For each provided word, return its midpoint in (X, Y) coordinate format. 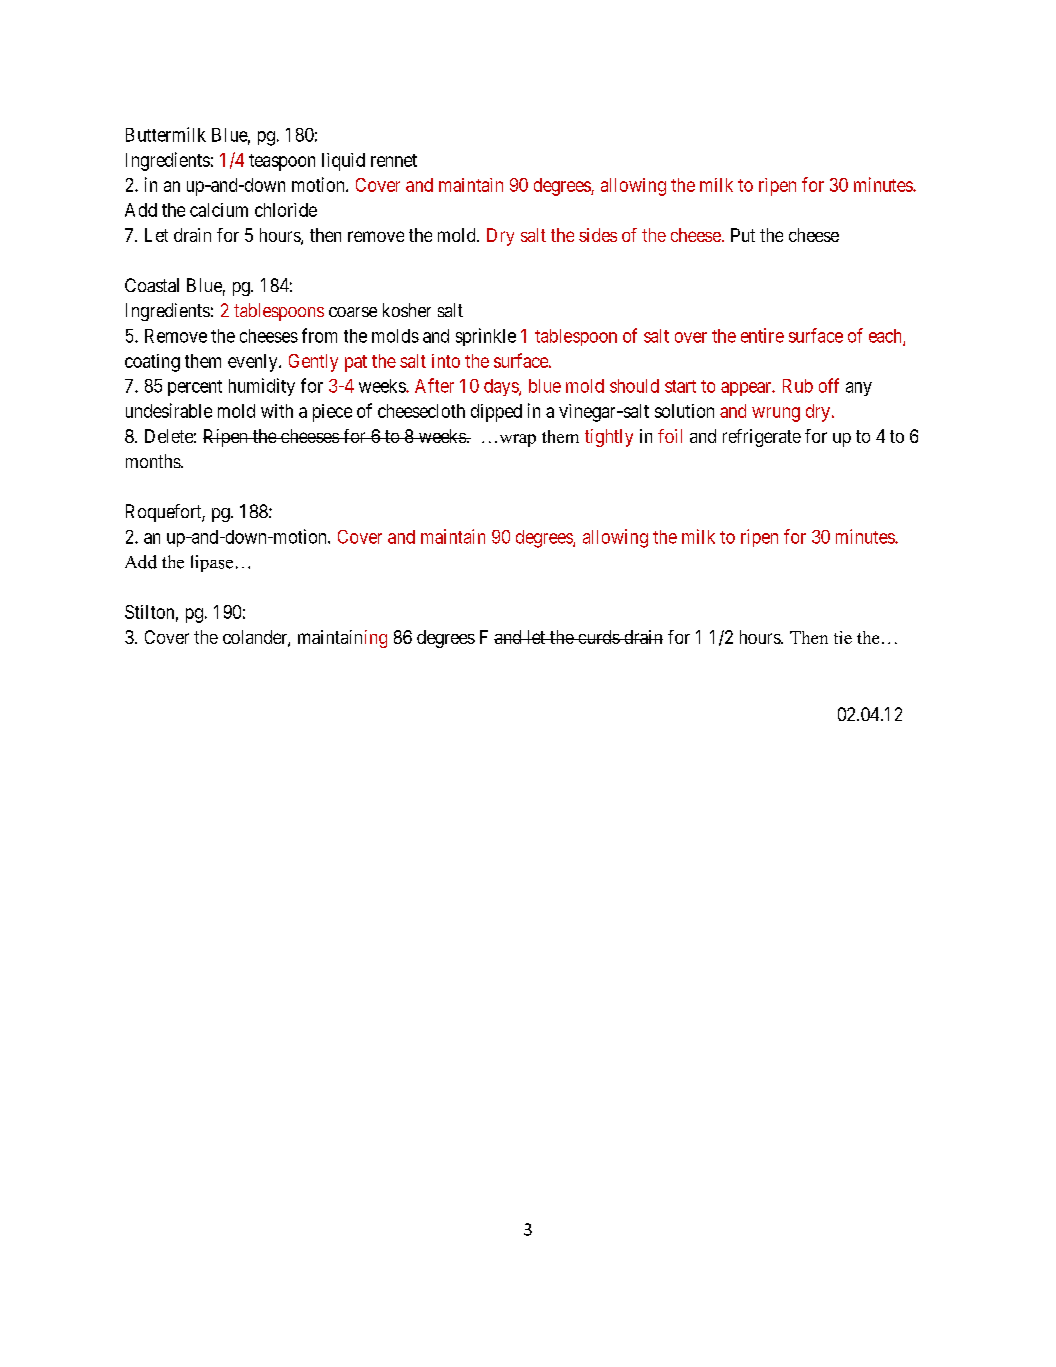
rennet (394, 160)
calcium (219, 210)
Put (743, 235)
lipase (212, 563)
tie (843, 637)
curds (598, 637)
